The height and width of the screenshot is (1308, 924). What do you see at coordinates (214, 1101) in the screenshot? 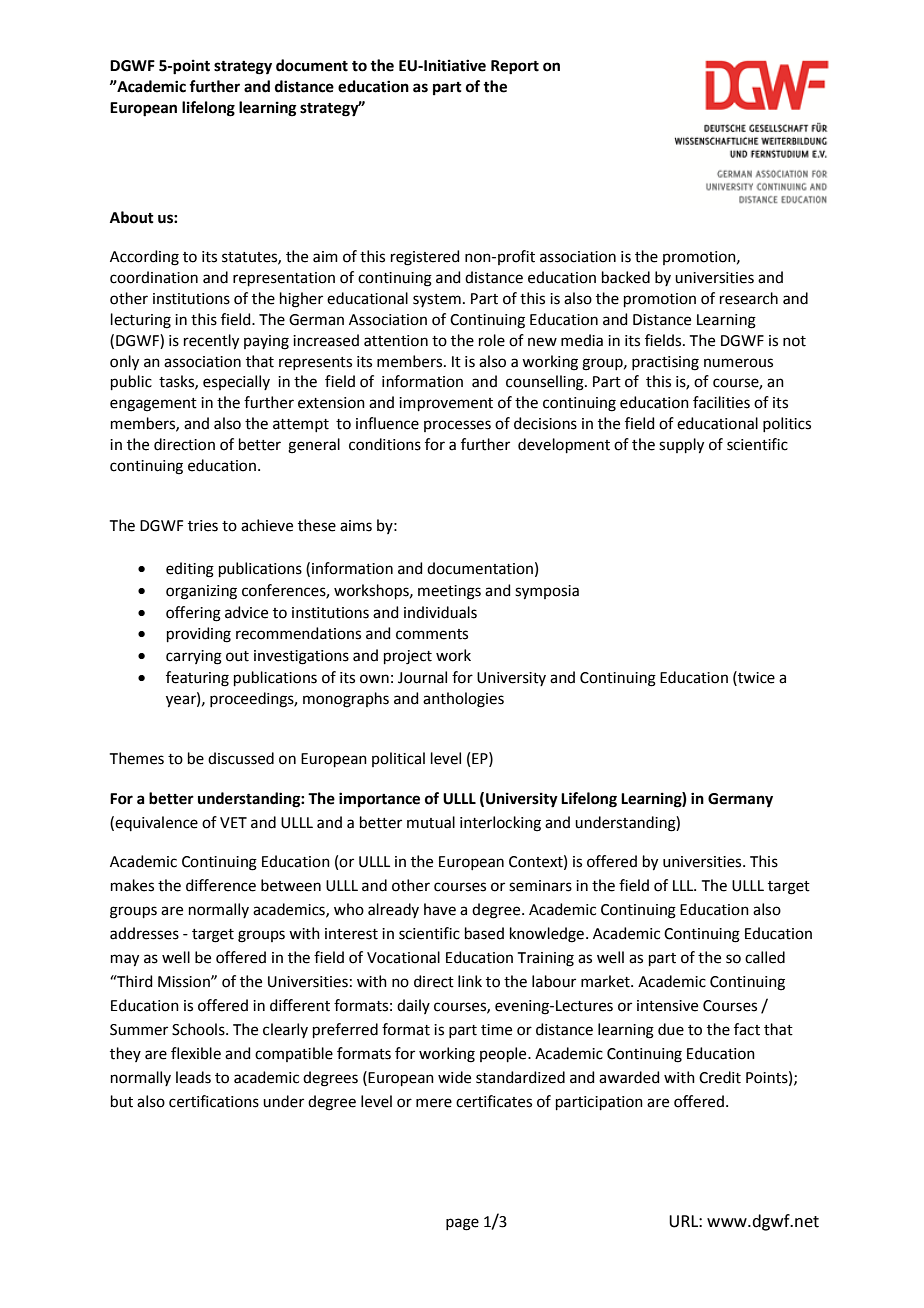
I see `certifications` at bounding box center [214, 1101].
